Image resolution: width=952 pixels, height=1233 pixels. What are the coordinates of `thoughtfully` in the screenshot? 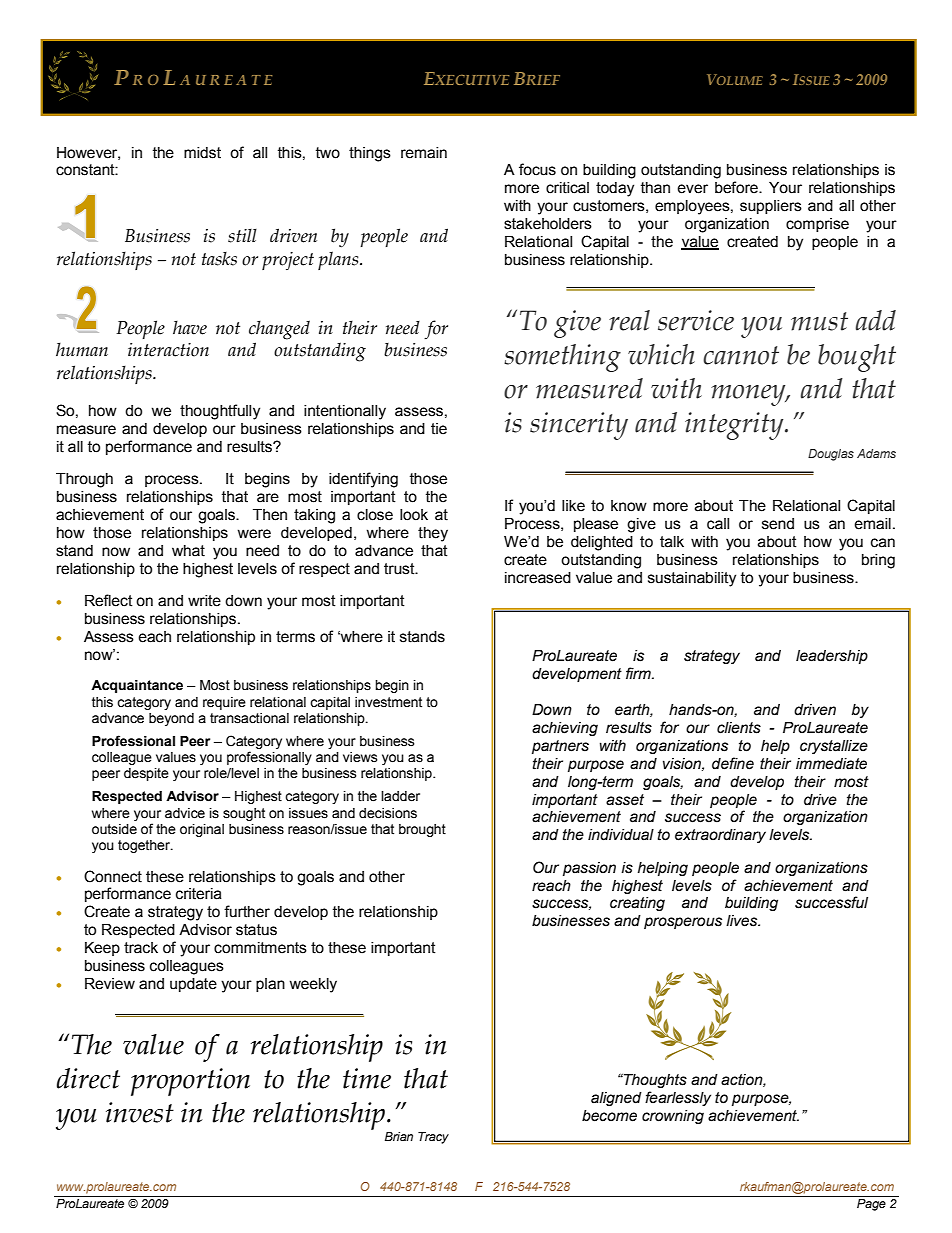 It's located at (220, 412).
